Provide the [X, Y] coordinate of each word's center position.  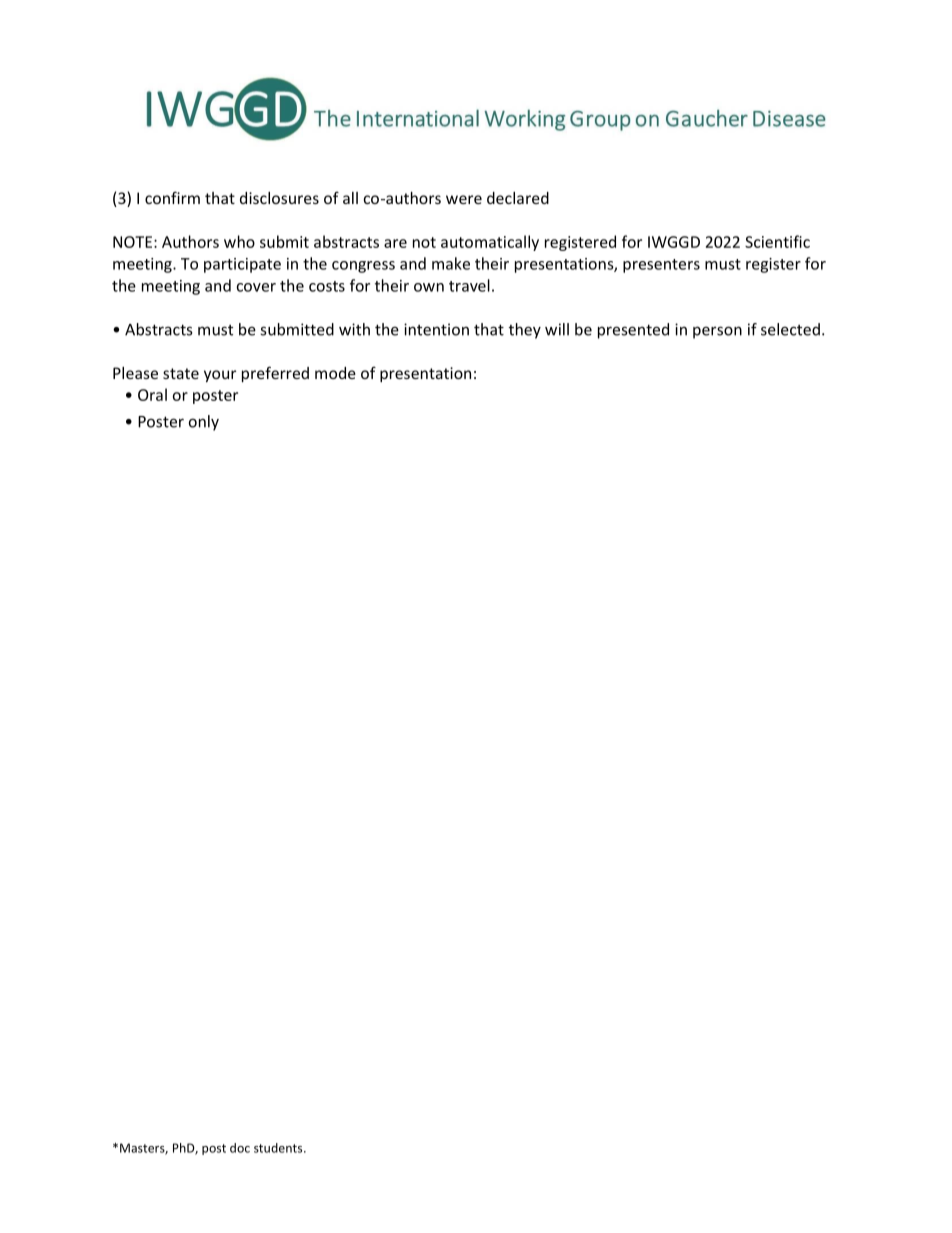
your [220, 376]
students [279, 1148]
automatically [490, 243]
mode [335, 373]
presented [633, 331]
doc [240, 1148]
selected [790, 329]
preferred [275, 374]
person [717, 332]
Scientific [777, 241]
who [239, 241]
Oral [152, 394]
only [204, 423]
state [181, 373]
